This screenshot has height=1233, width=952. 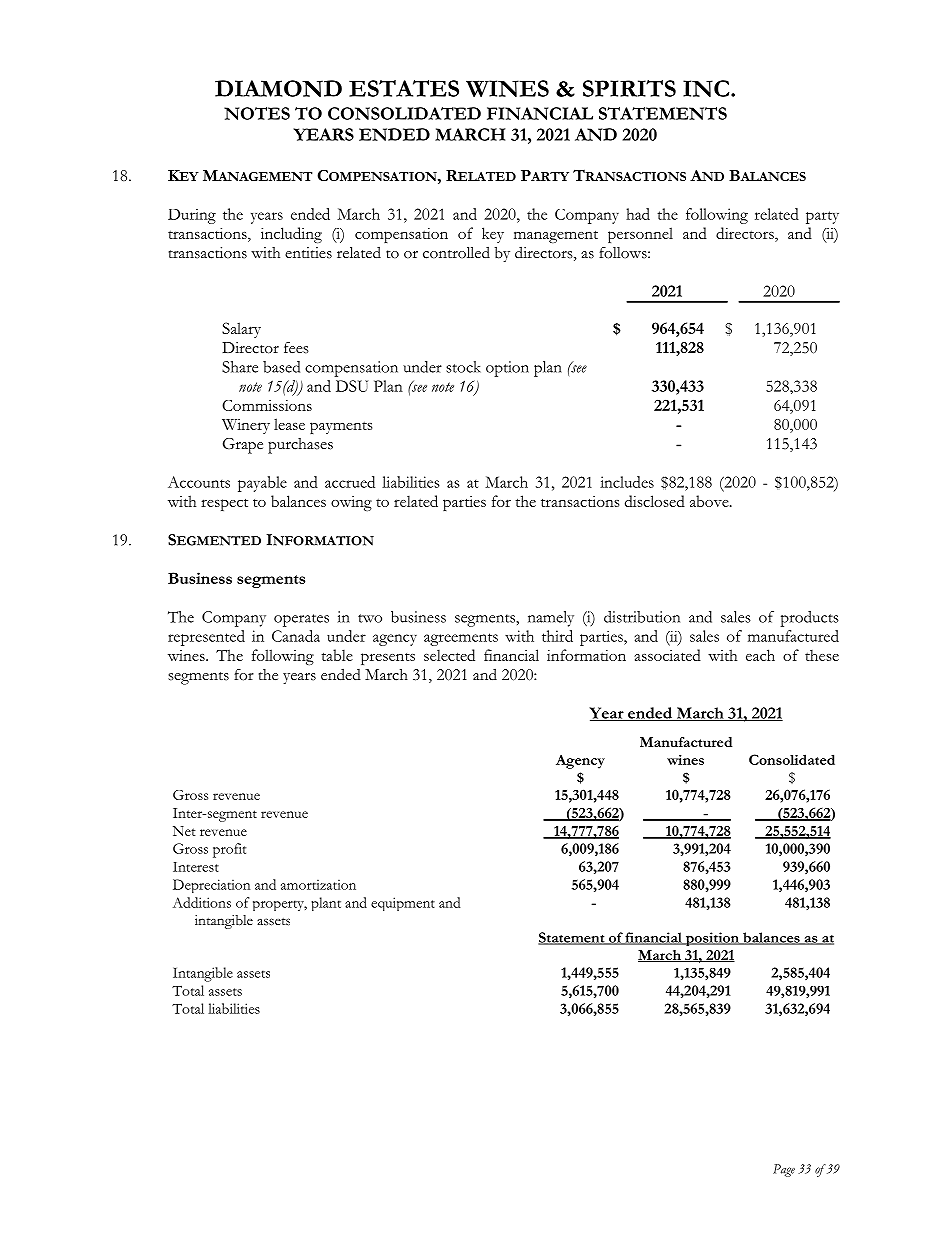 I want to click on above, so click(x=710, y=501).
